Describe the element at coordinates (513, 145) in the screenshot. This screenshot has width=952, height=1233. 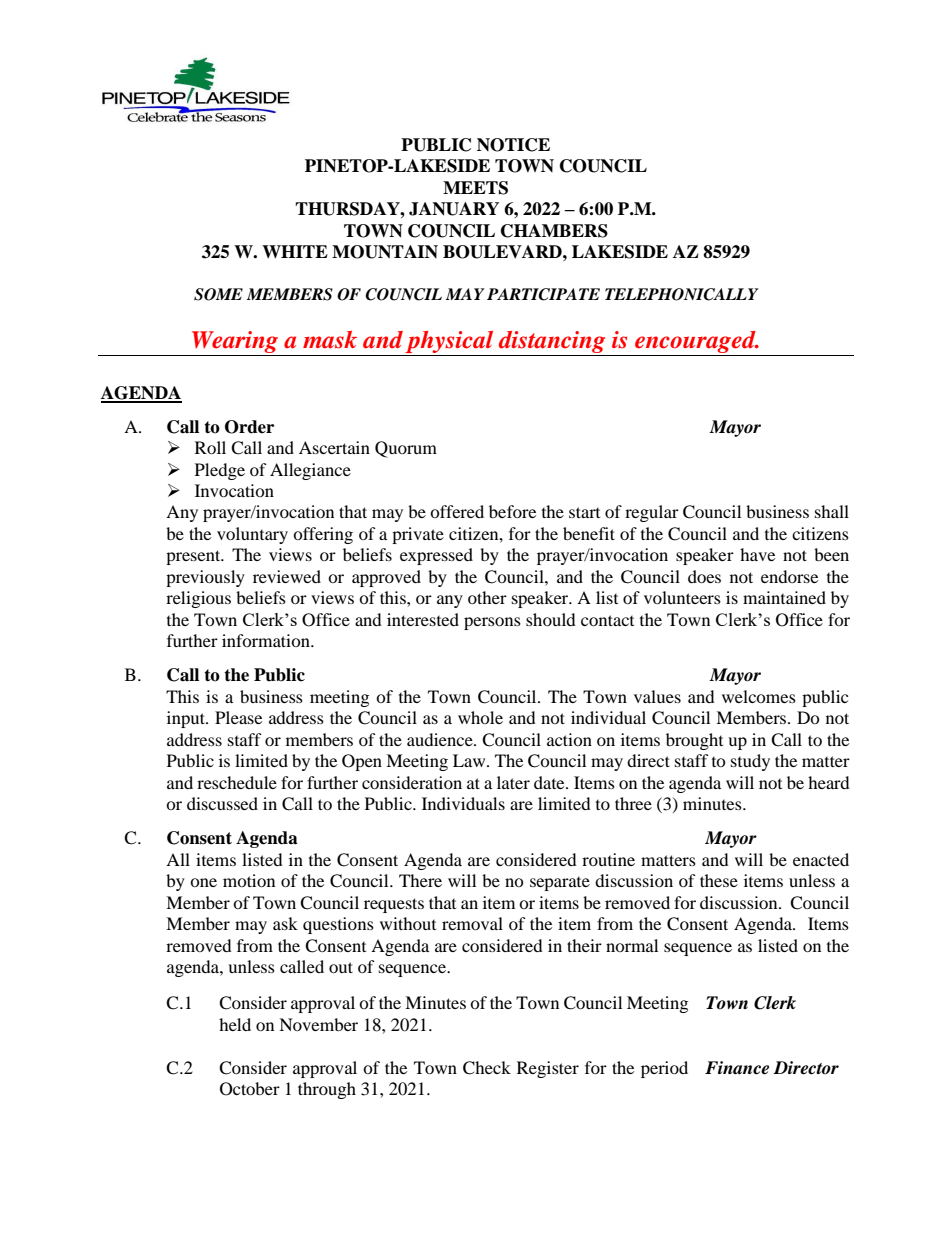
I see `NOTICE` at that location.
